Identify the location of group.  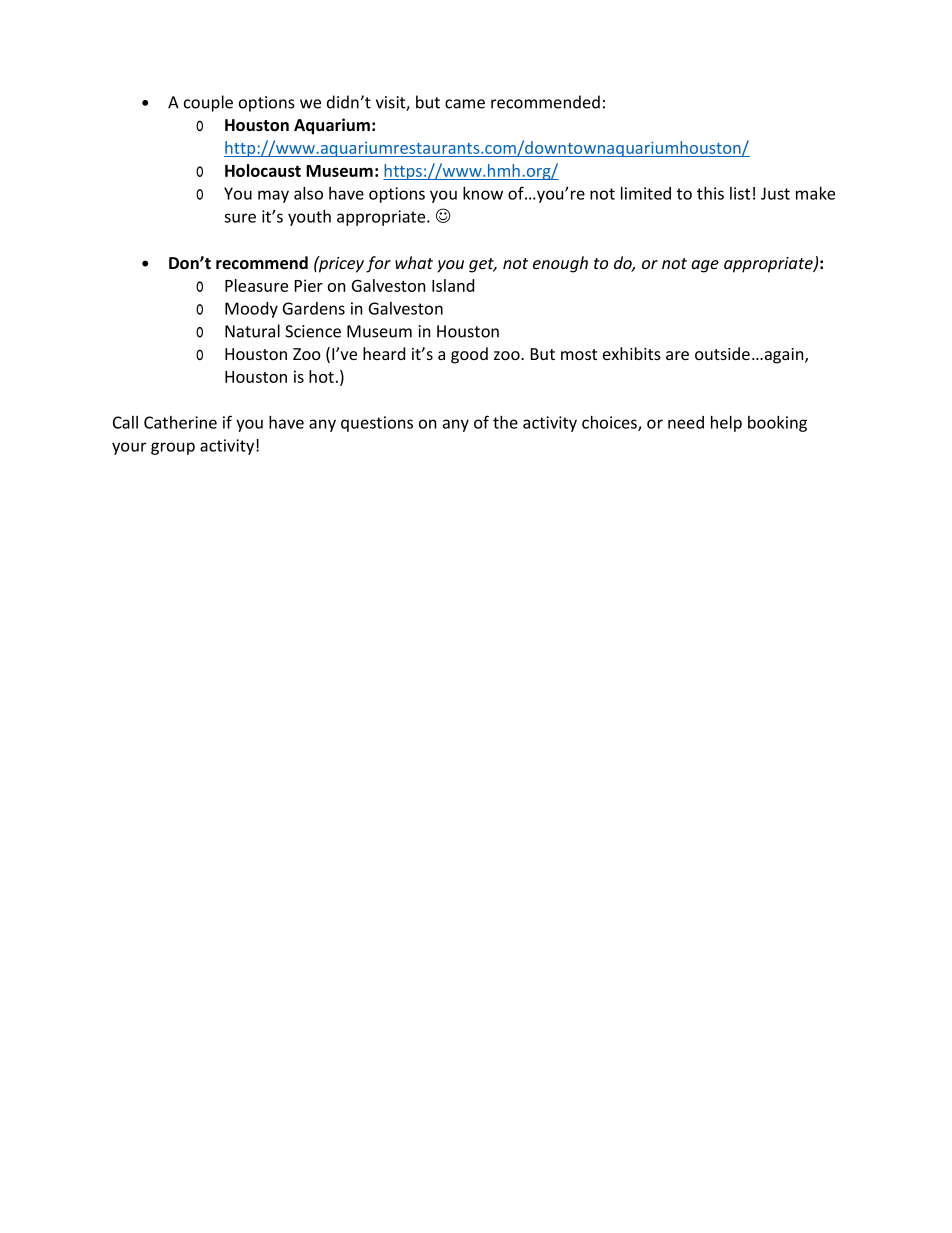
(173, 448).
